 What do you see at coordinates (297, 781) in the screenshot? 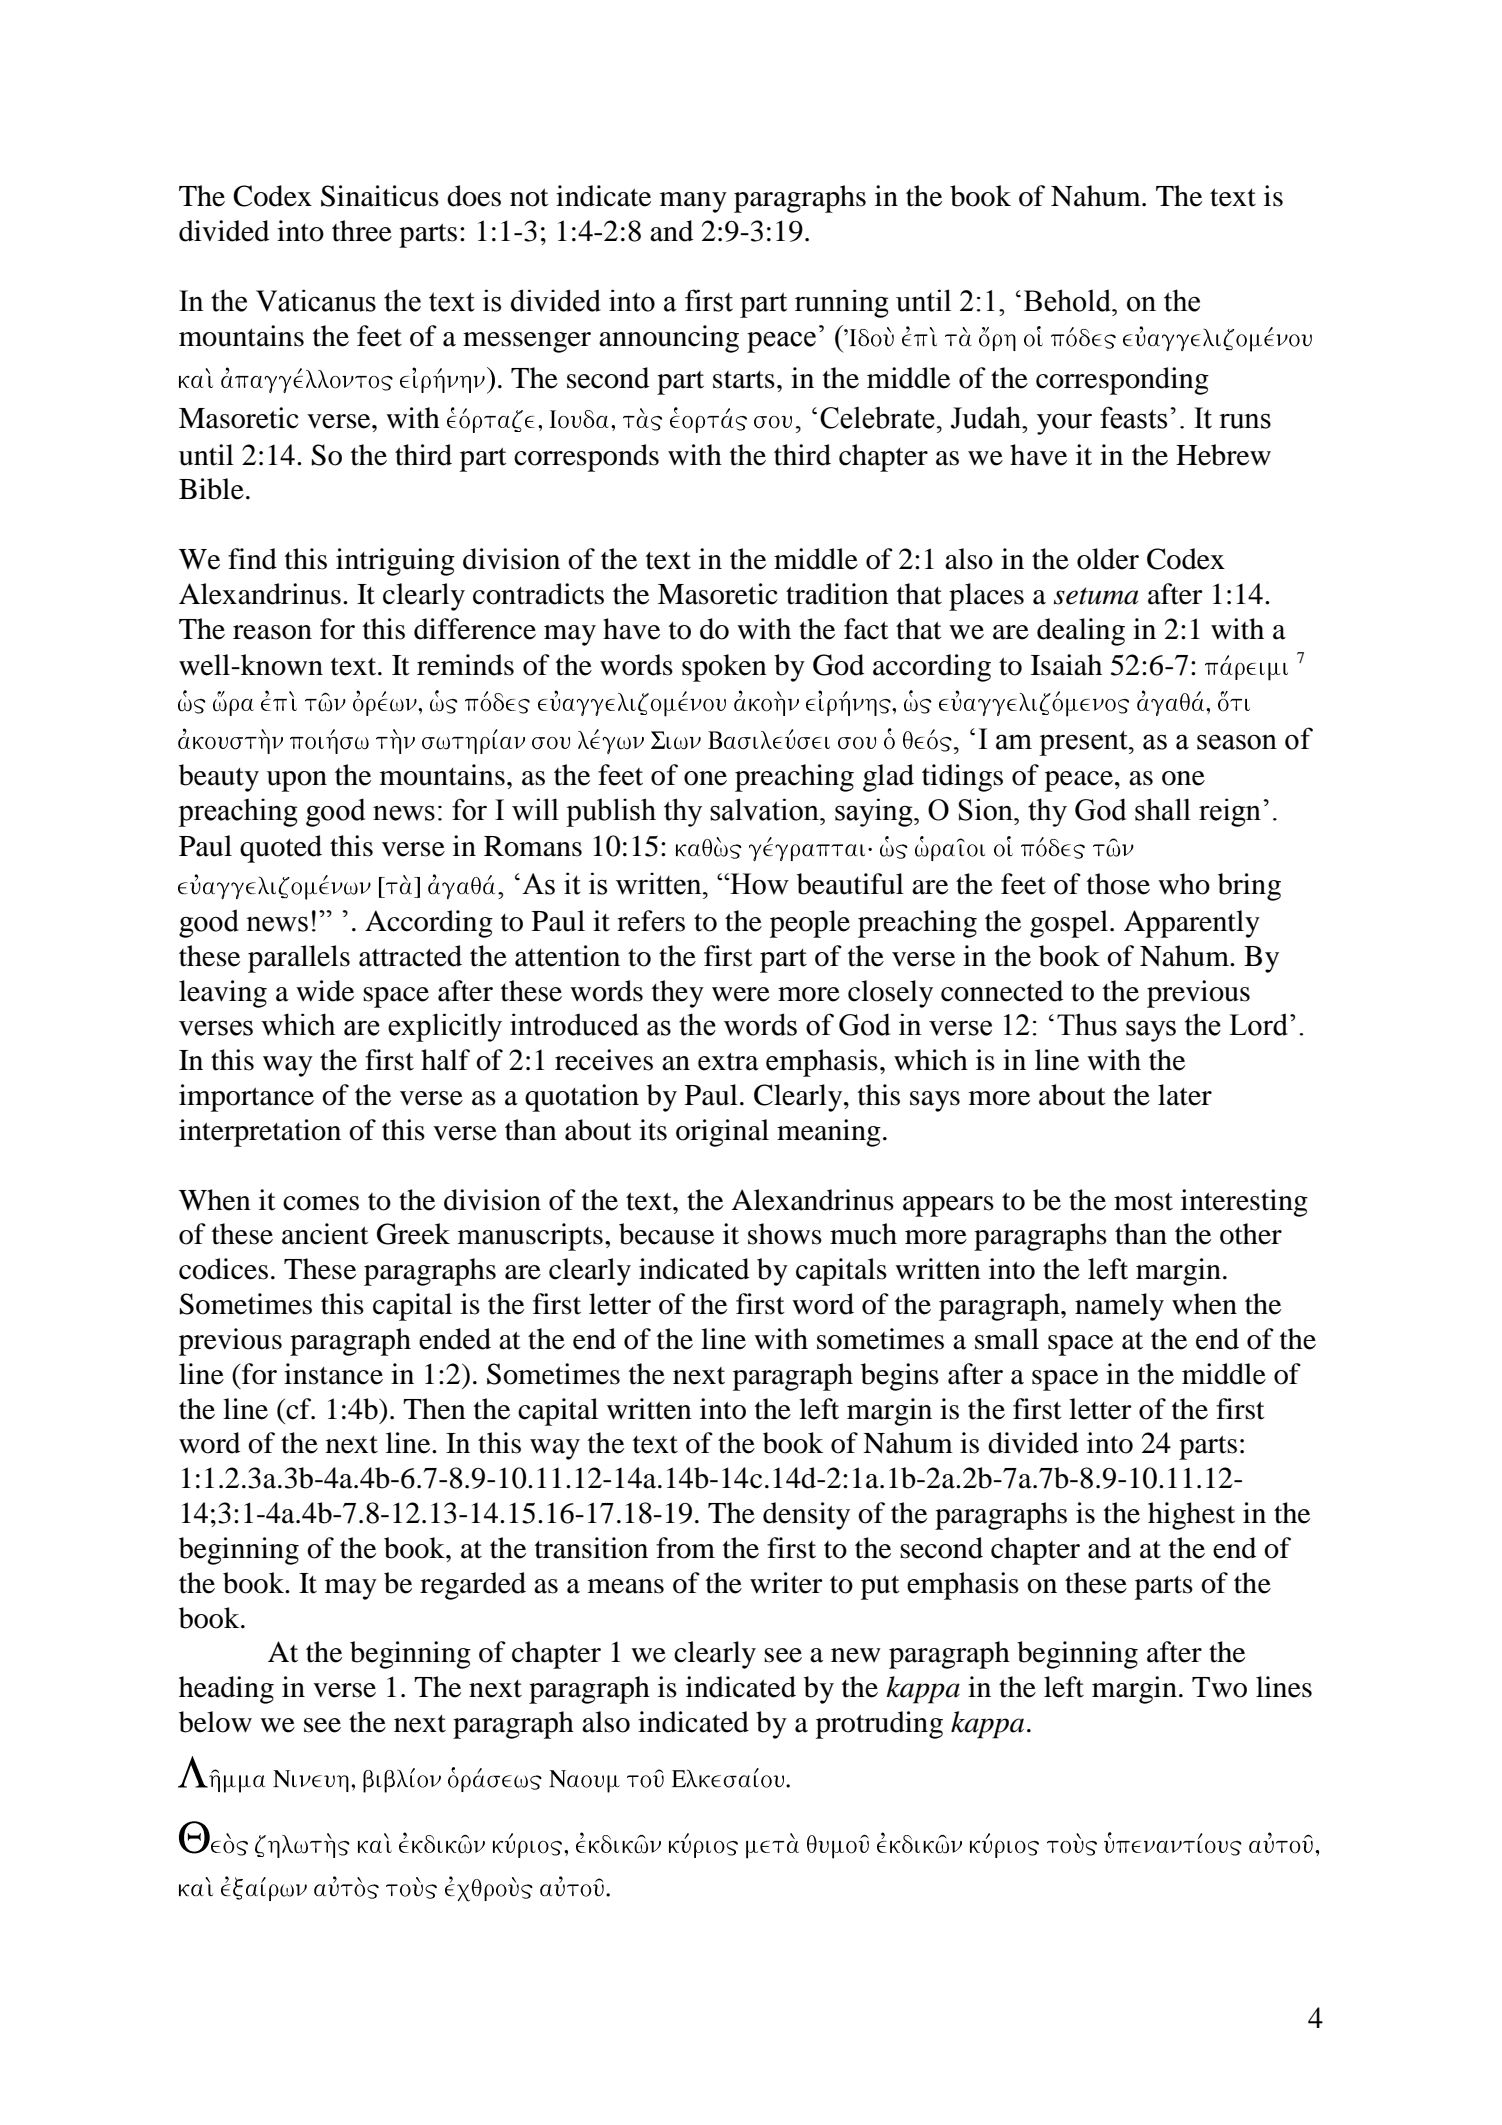
I see `upon` at bounding box center [297, 781].
